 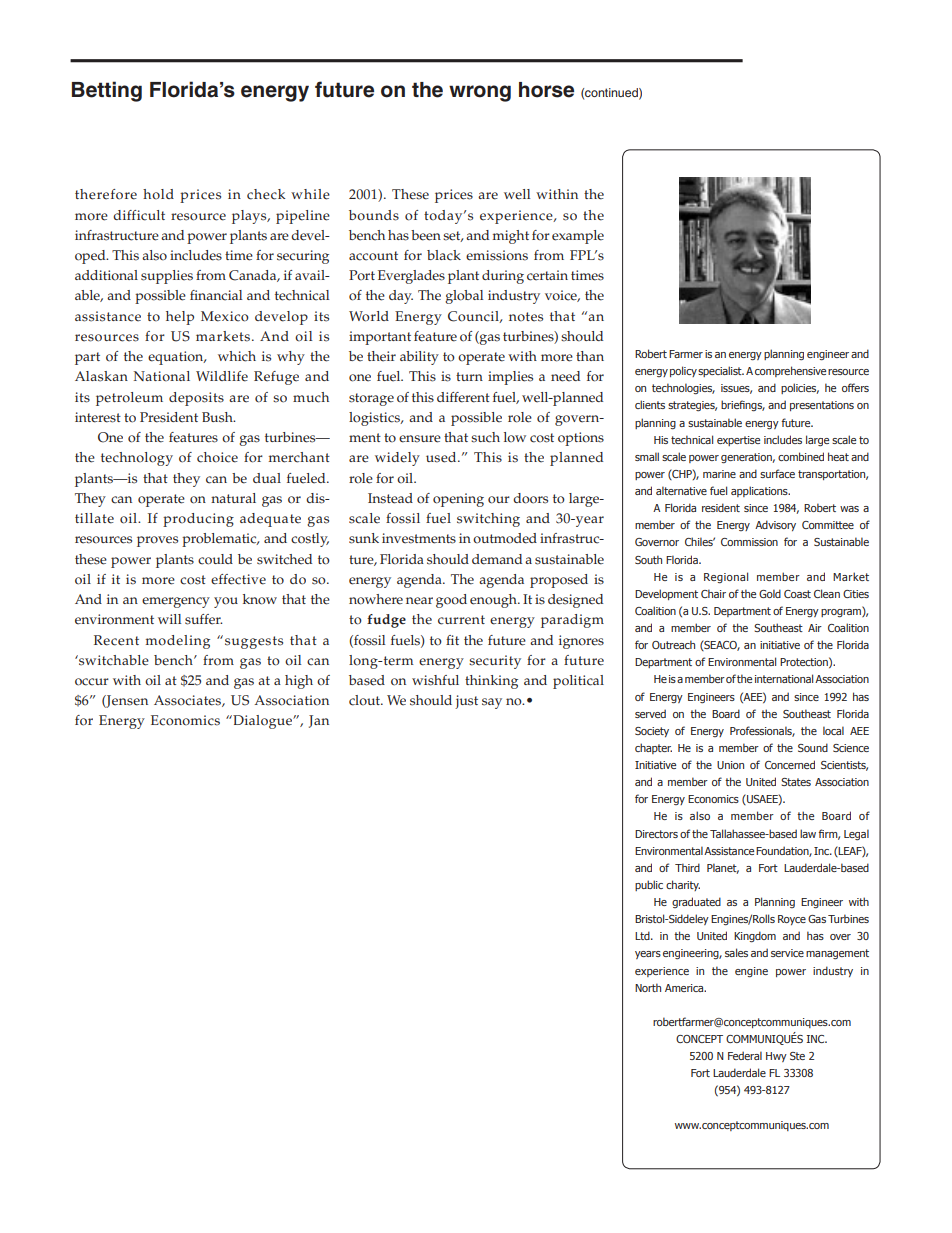 I want to click on wrong, so click(x=480, y=93).
